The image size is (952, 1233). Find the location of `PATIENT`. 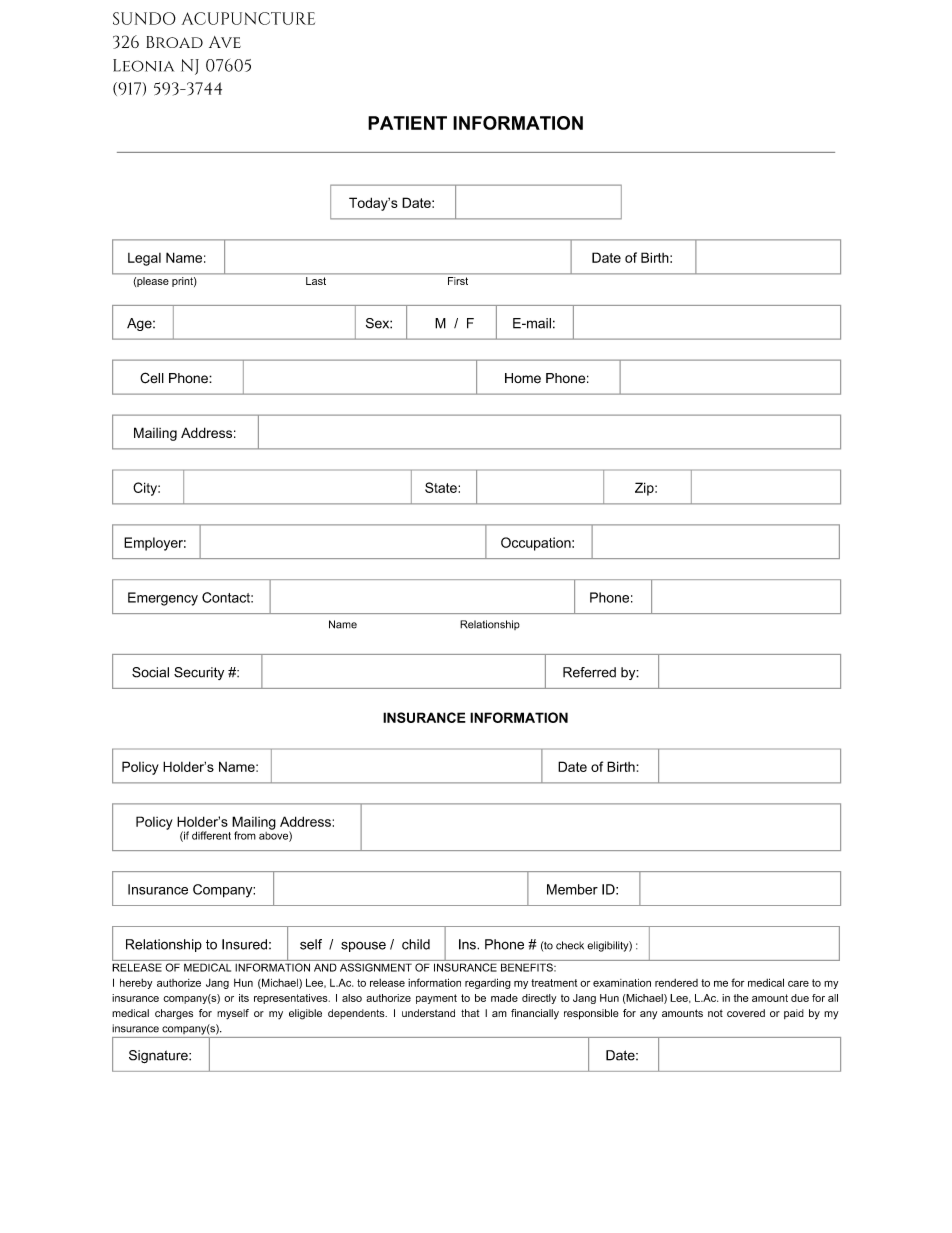

PATIENT is located at coordinates (407, 123).
